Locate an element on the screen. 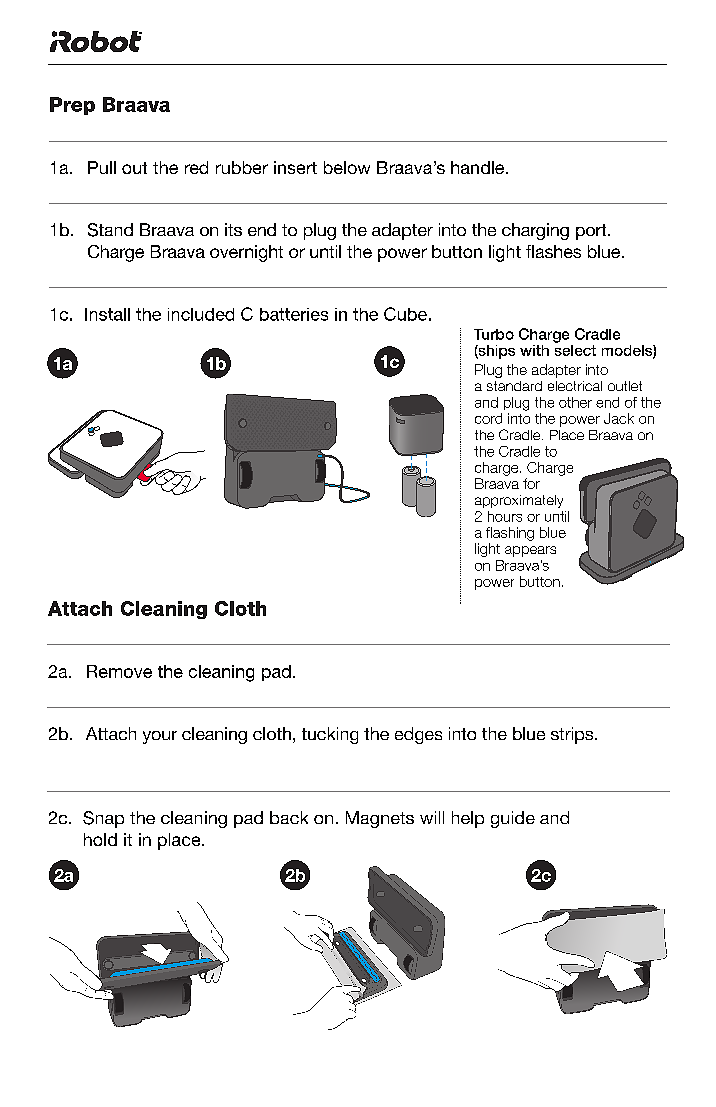 The height and width of the screenshot is (1107, 716). cord is located at coordinates (488, 418).
